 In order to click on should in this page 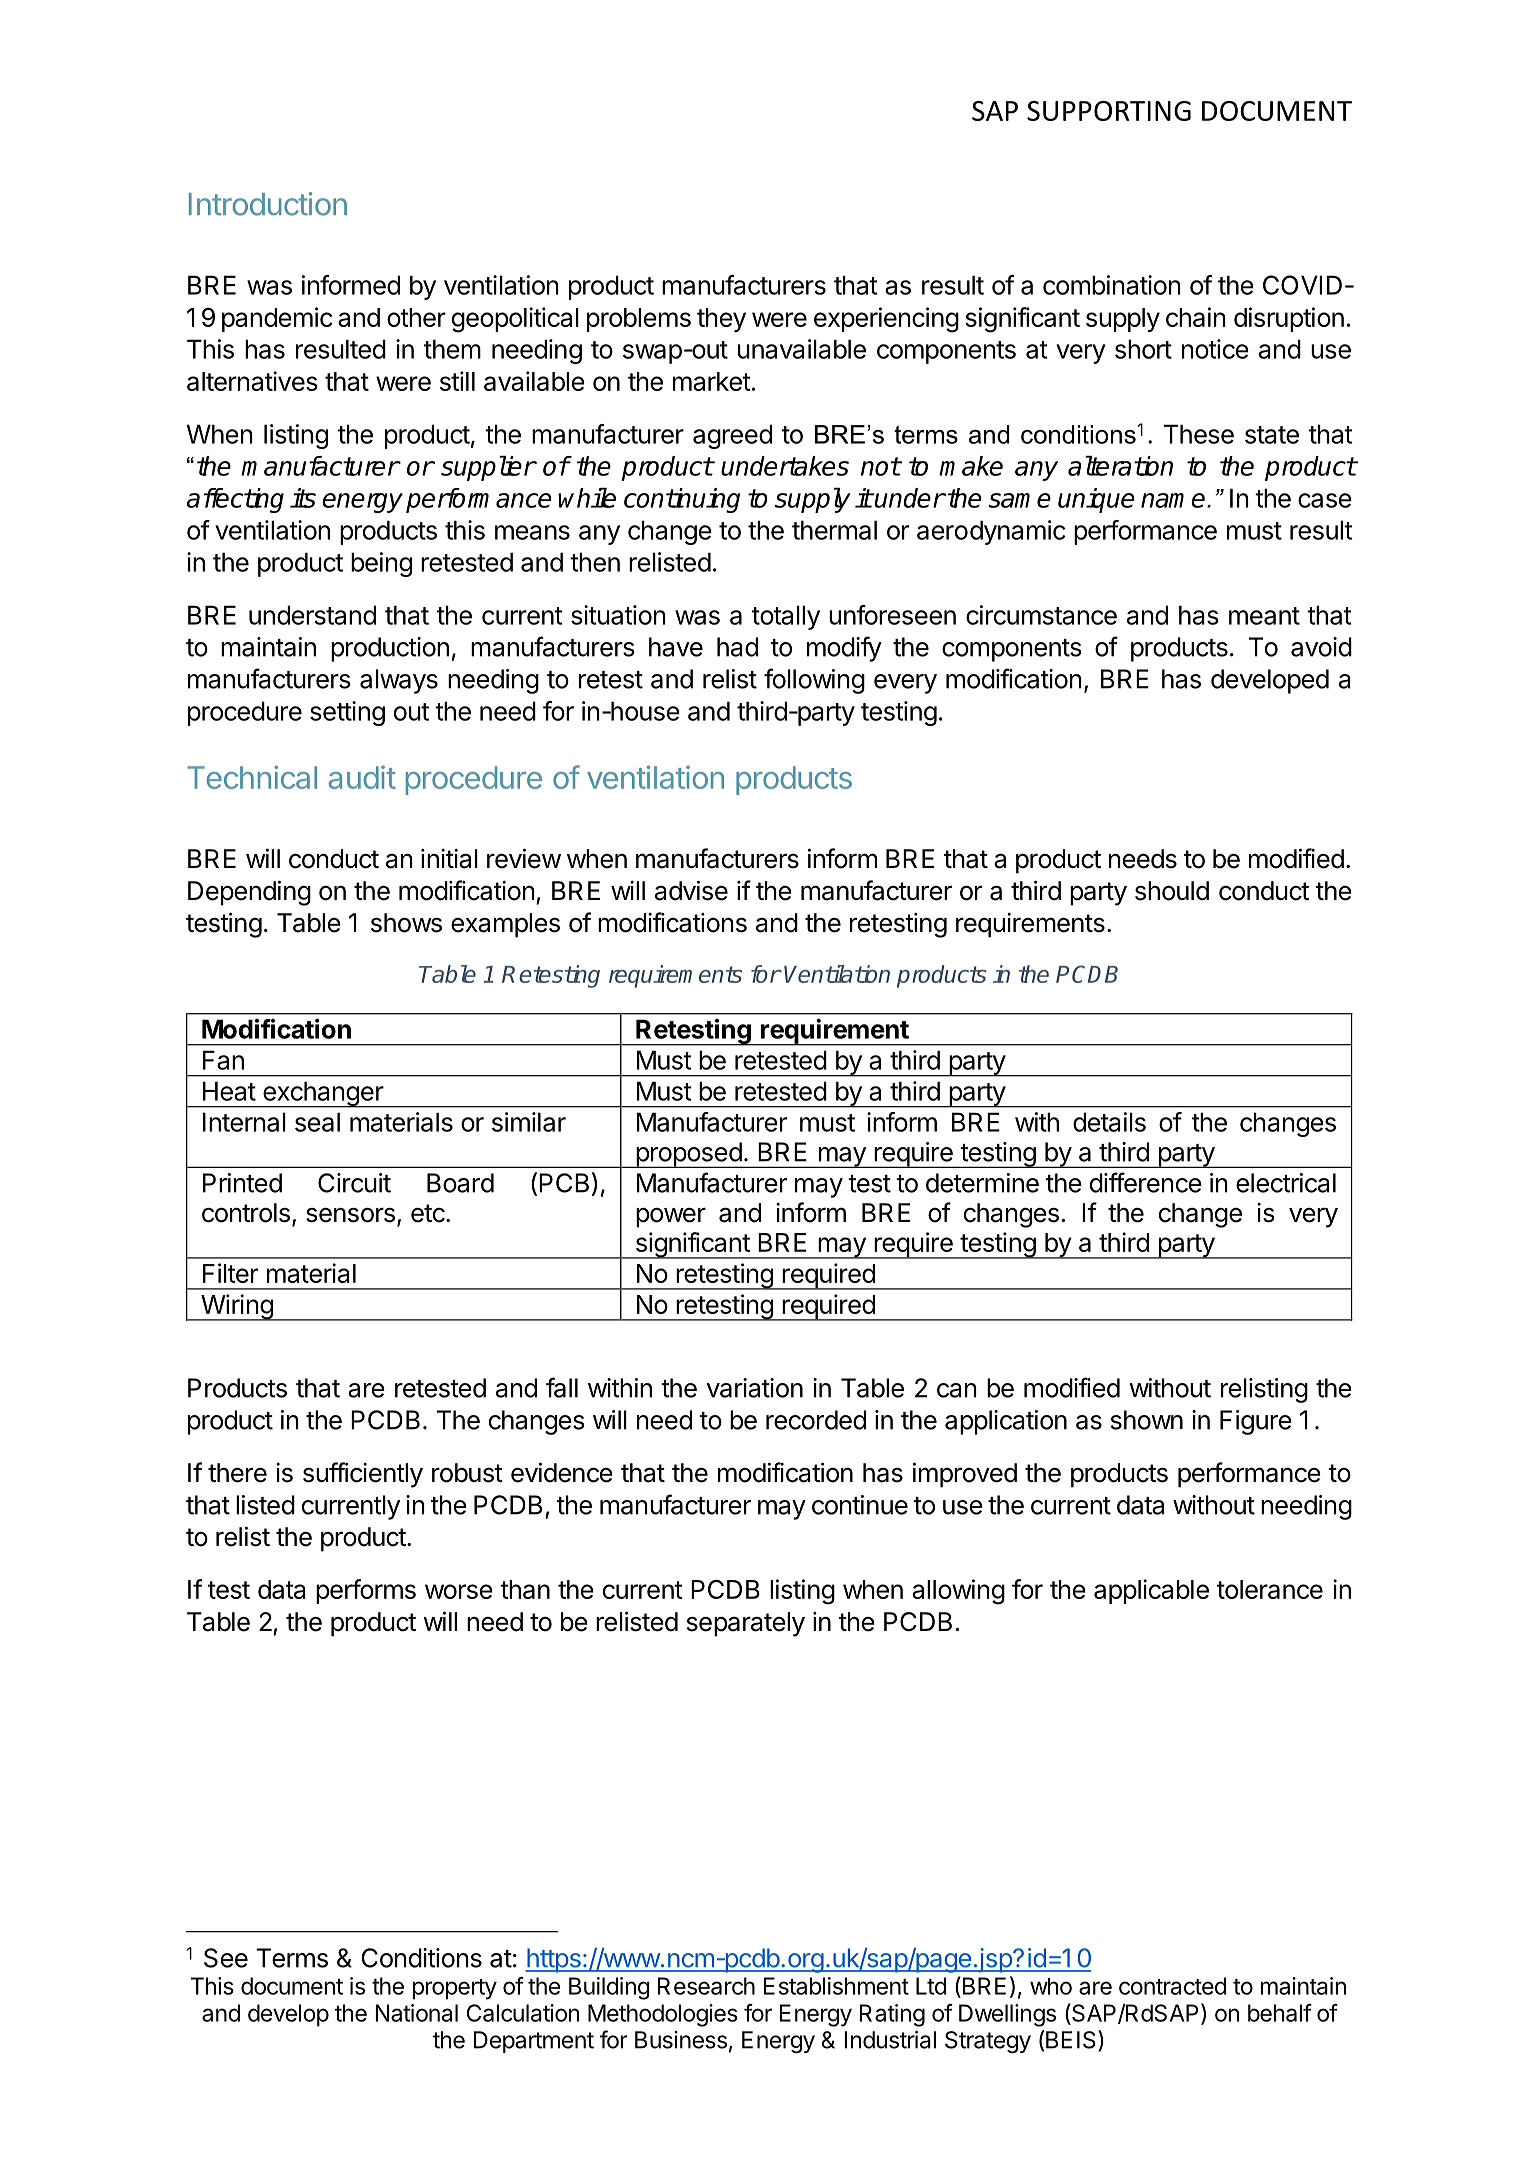, I will do `click(1172, 891)`.
